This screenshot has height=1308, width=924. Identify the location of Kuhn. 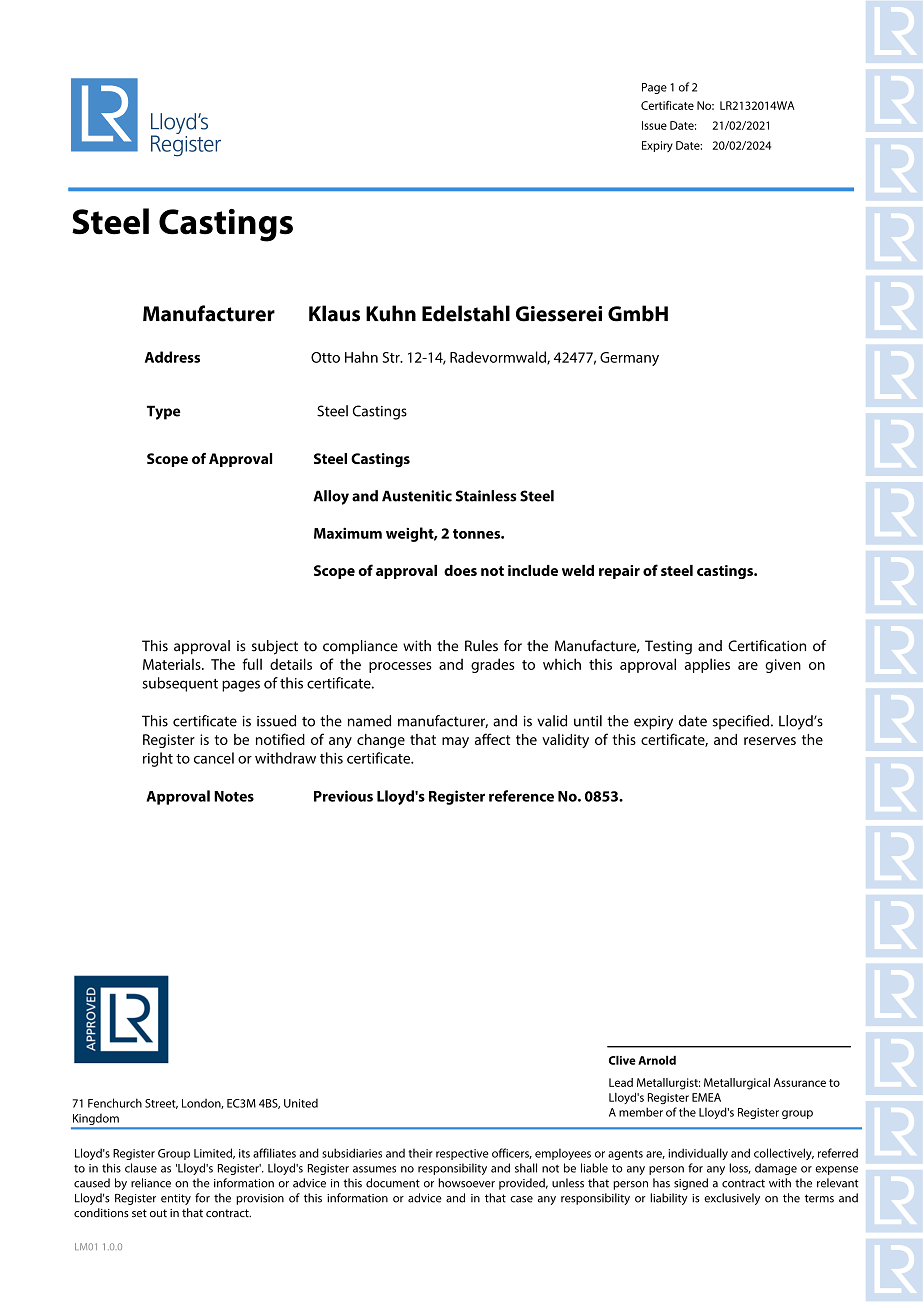
(391, 313).
